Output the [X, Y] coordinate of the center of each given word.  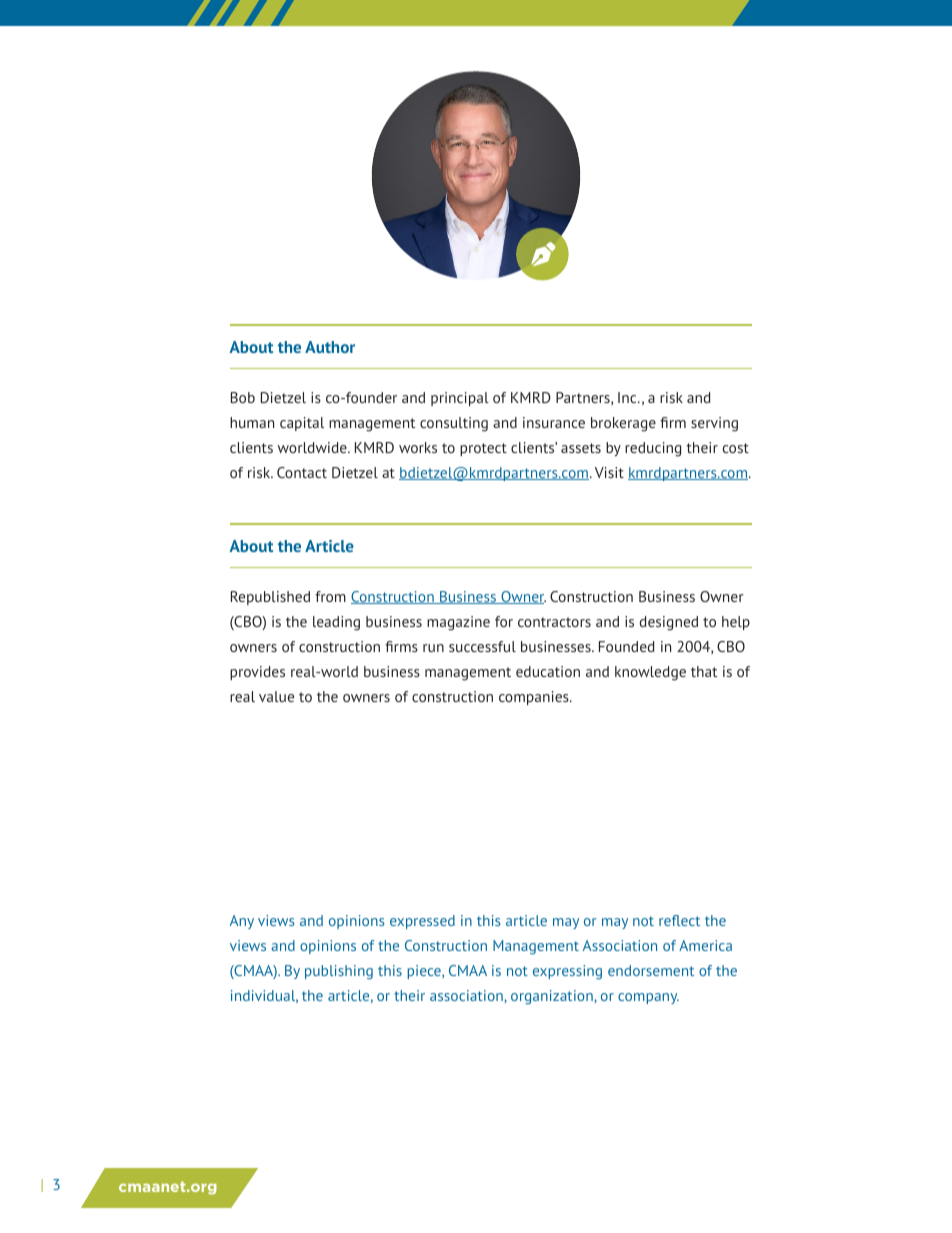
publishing [339, 972]
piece [425, 972]
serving [714, 424]
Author [330, 347]
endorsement [651, 970]
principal [460, 399]
